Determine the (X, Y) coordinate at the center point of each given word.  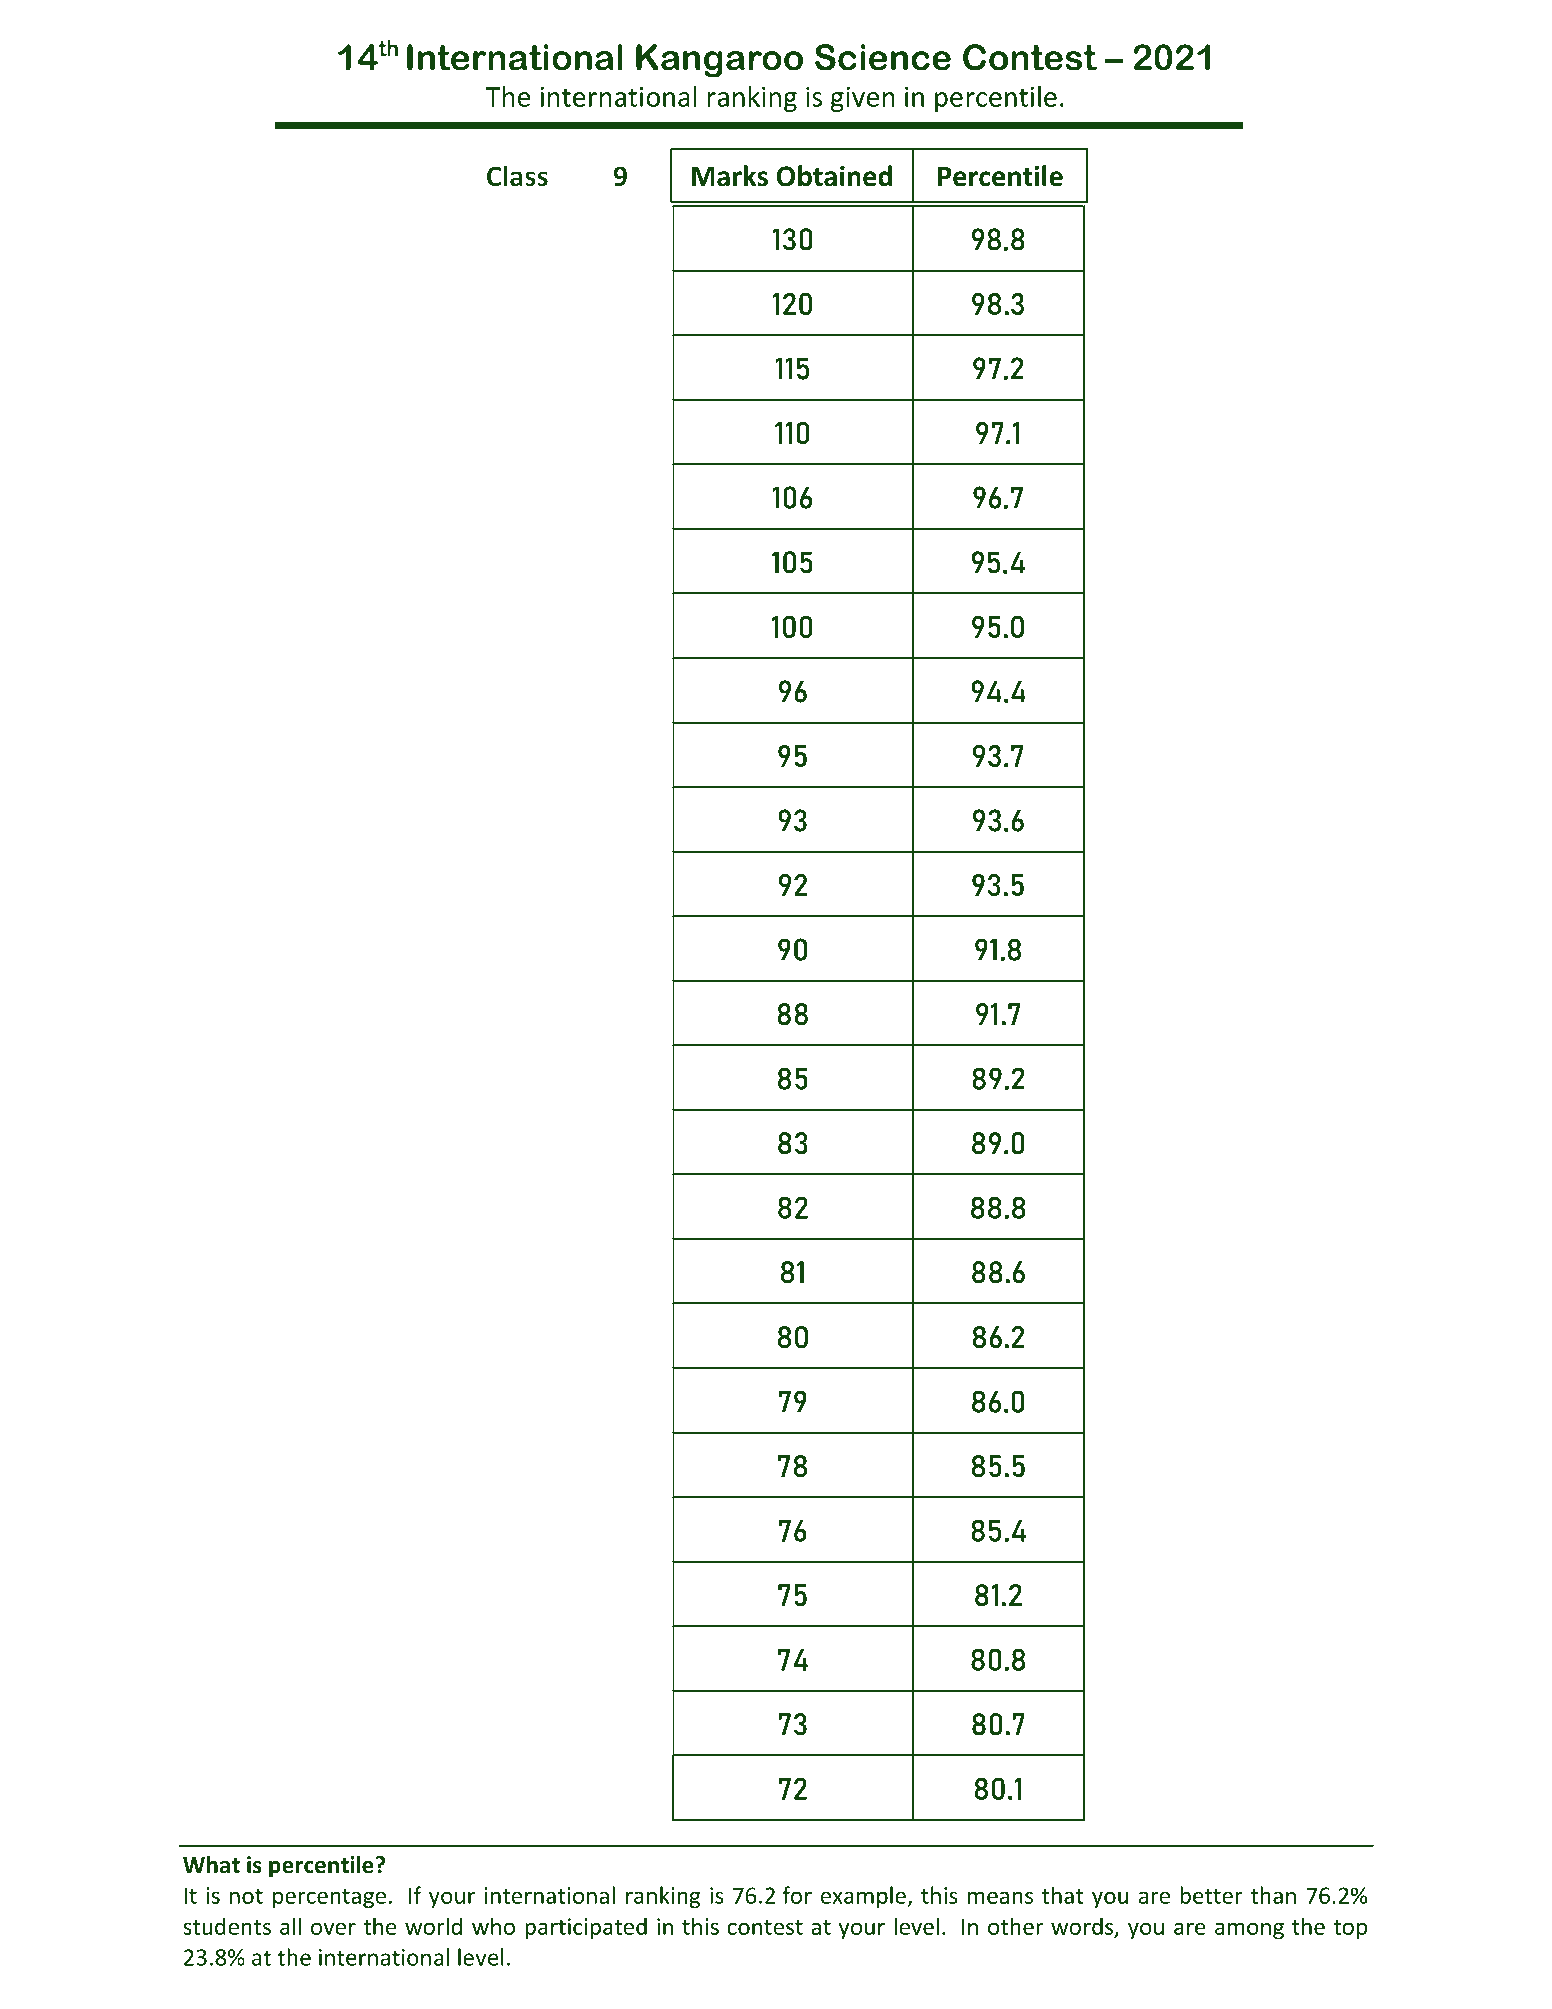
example (864, 1897)
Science (883, 57)
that (1063, 1895)
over (333, 1928)
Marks (730, 176)
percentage (329, 1898)
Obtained (834, 176)
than (1273, 1895)
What (211, 1864)
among (1249, 1931)
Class (517, 176)
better (1211, 1895)
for (797, 1895)
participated (586, 1928)
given (863, 99)
